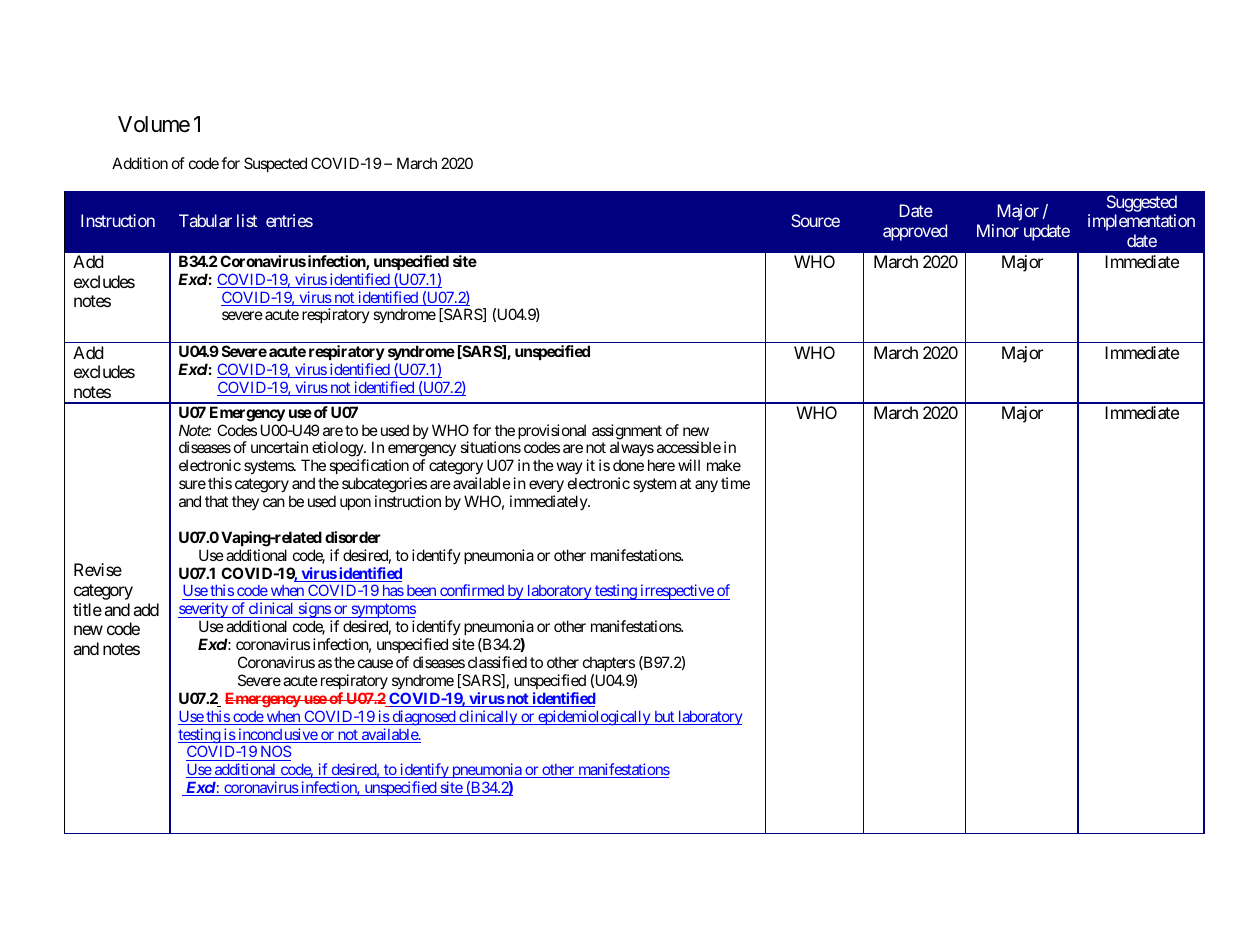  I want to click on irrespective, so click(676, 592).
